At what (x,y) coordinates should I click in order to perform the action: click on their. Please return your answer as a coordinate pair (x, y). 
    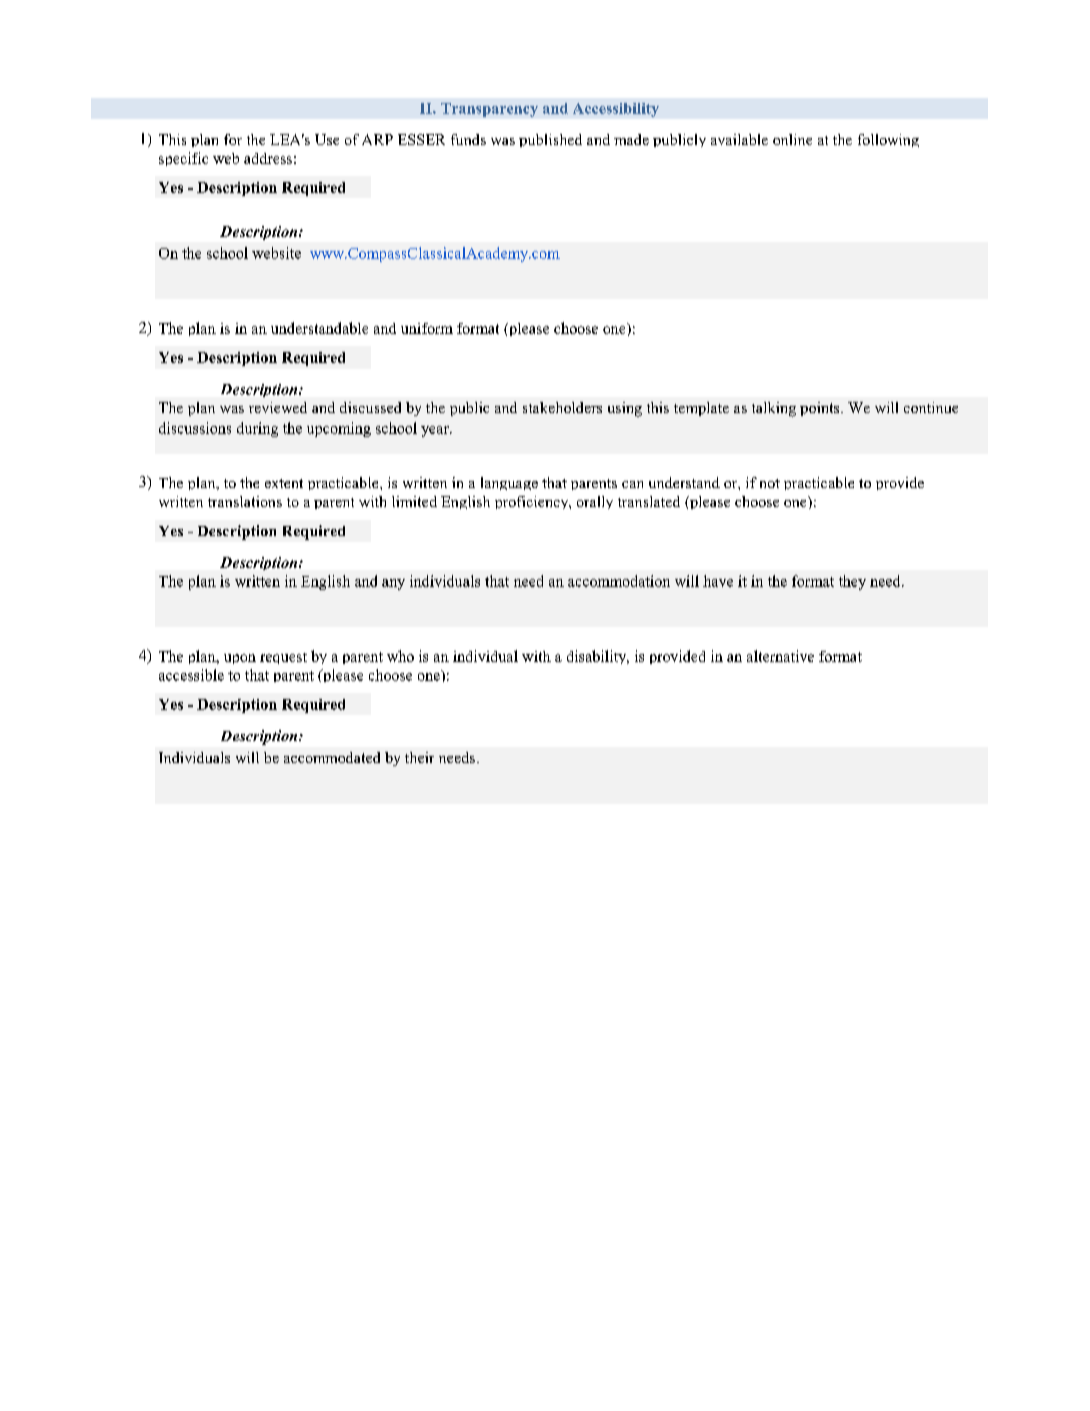
    Looking at the image, I should click on (419, 757).
